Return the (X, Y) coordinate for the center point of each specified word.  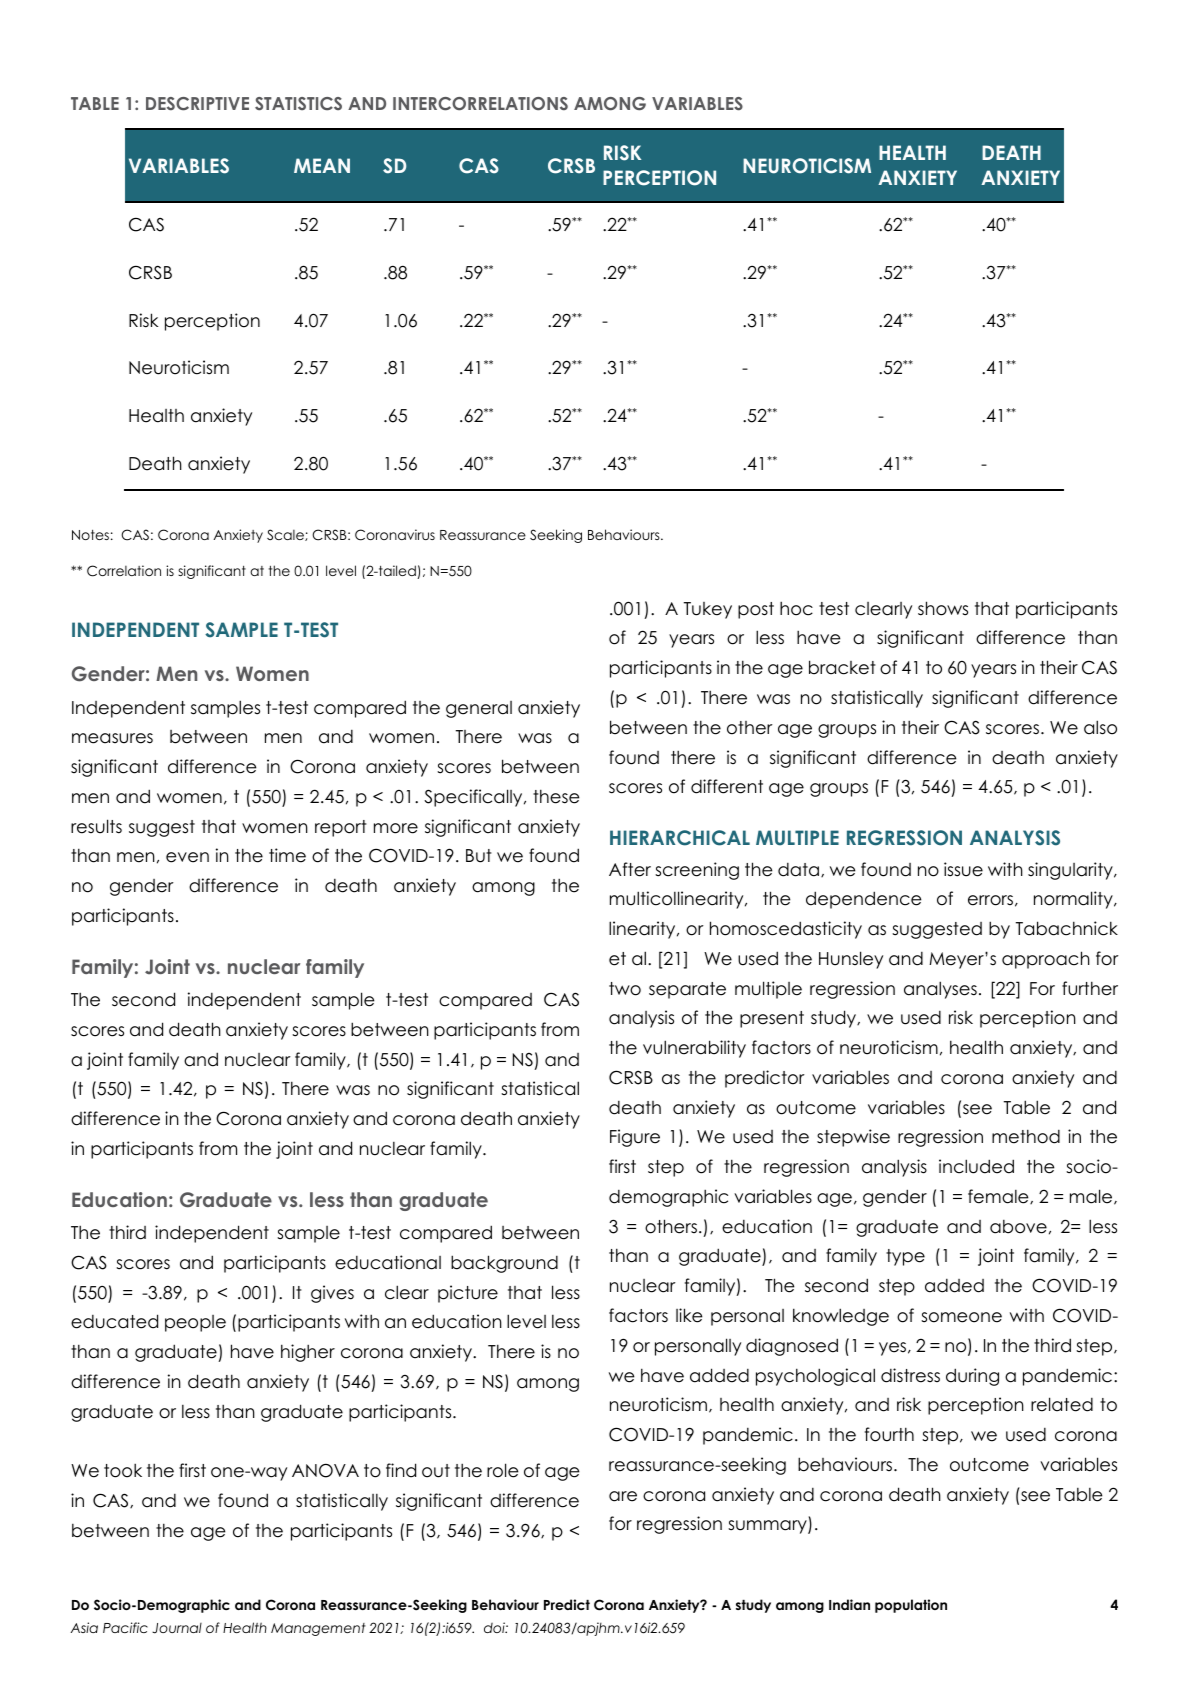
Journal (177, 1628)
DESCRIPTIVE (197, 104)
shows (943, 608)
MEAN (322, 165)
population (911, 1606)
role (502, 1470)
